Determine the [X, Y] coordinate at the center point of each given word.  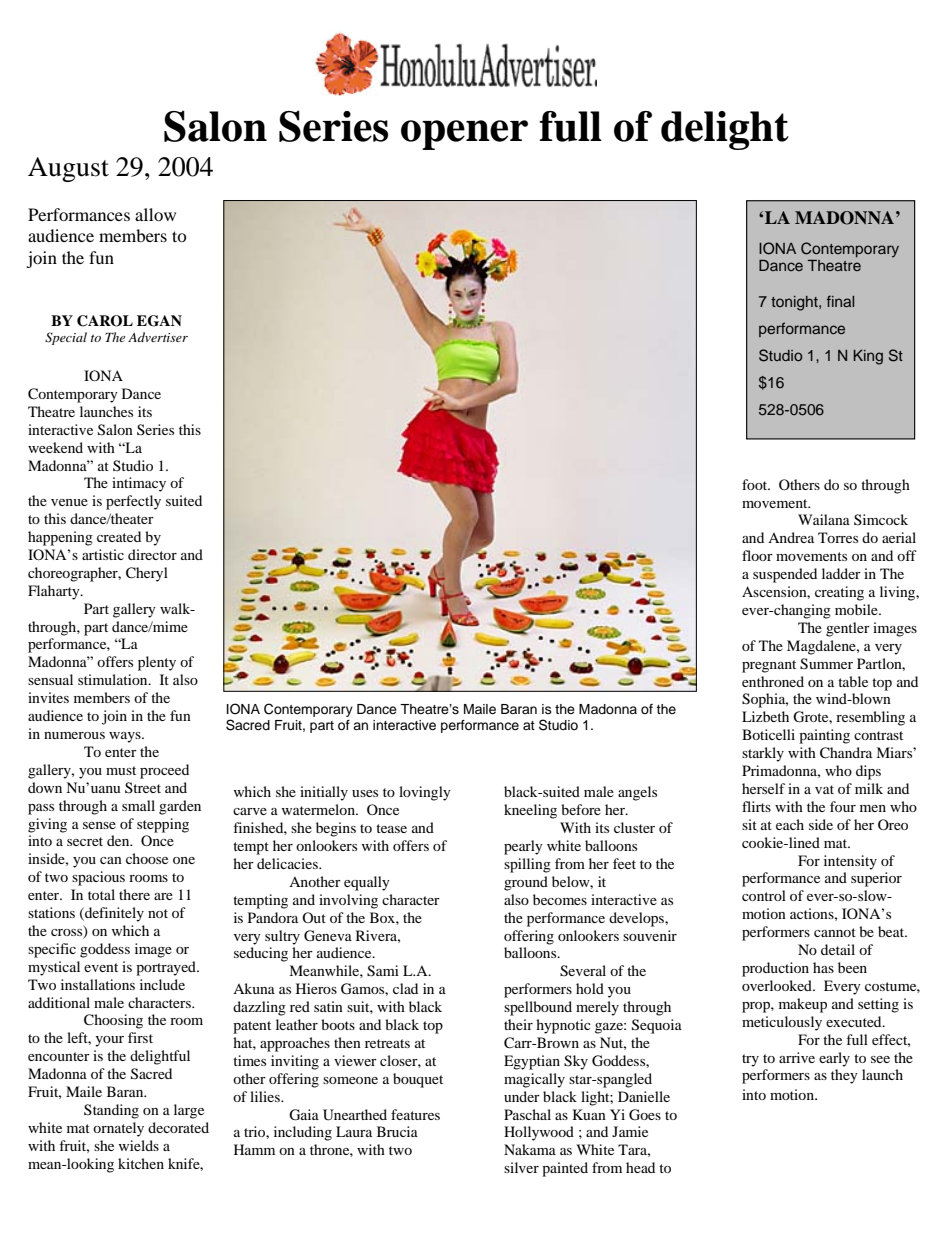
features [415, 1114]
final [840, 301]
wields [139, 1145]
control [764, 895]
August [68, 169]
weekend [55, 447]
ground [526, 883]
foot [756, 484]
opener [464, 135]
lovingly [425, 793]
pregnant [769, 666]
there [134, 894]
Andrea [791, 537]
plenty [157, 663]
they [844, 1076]
